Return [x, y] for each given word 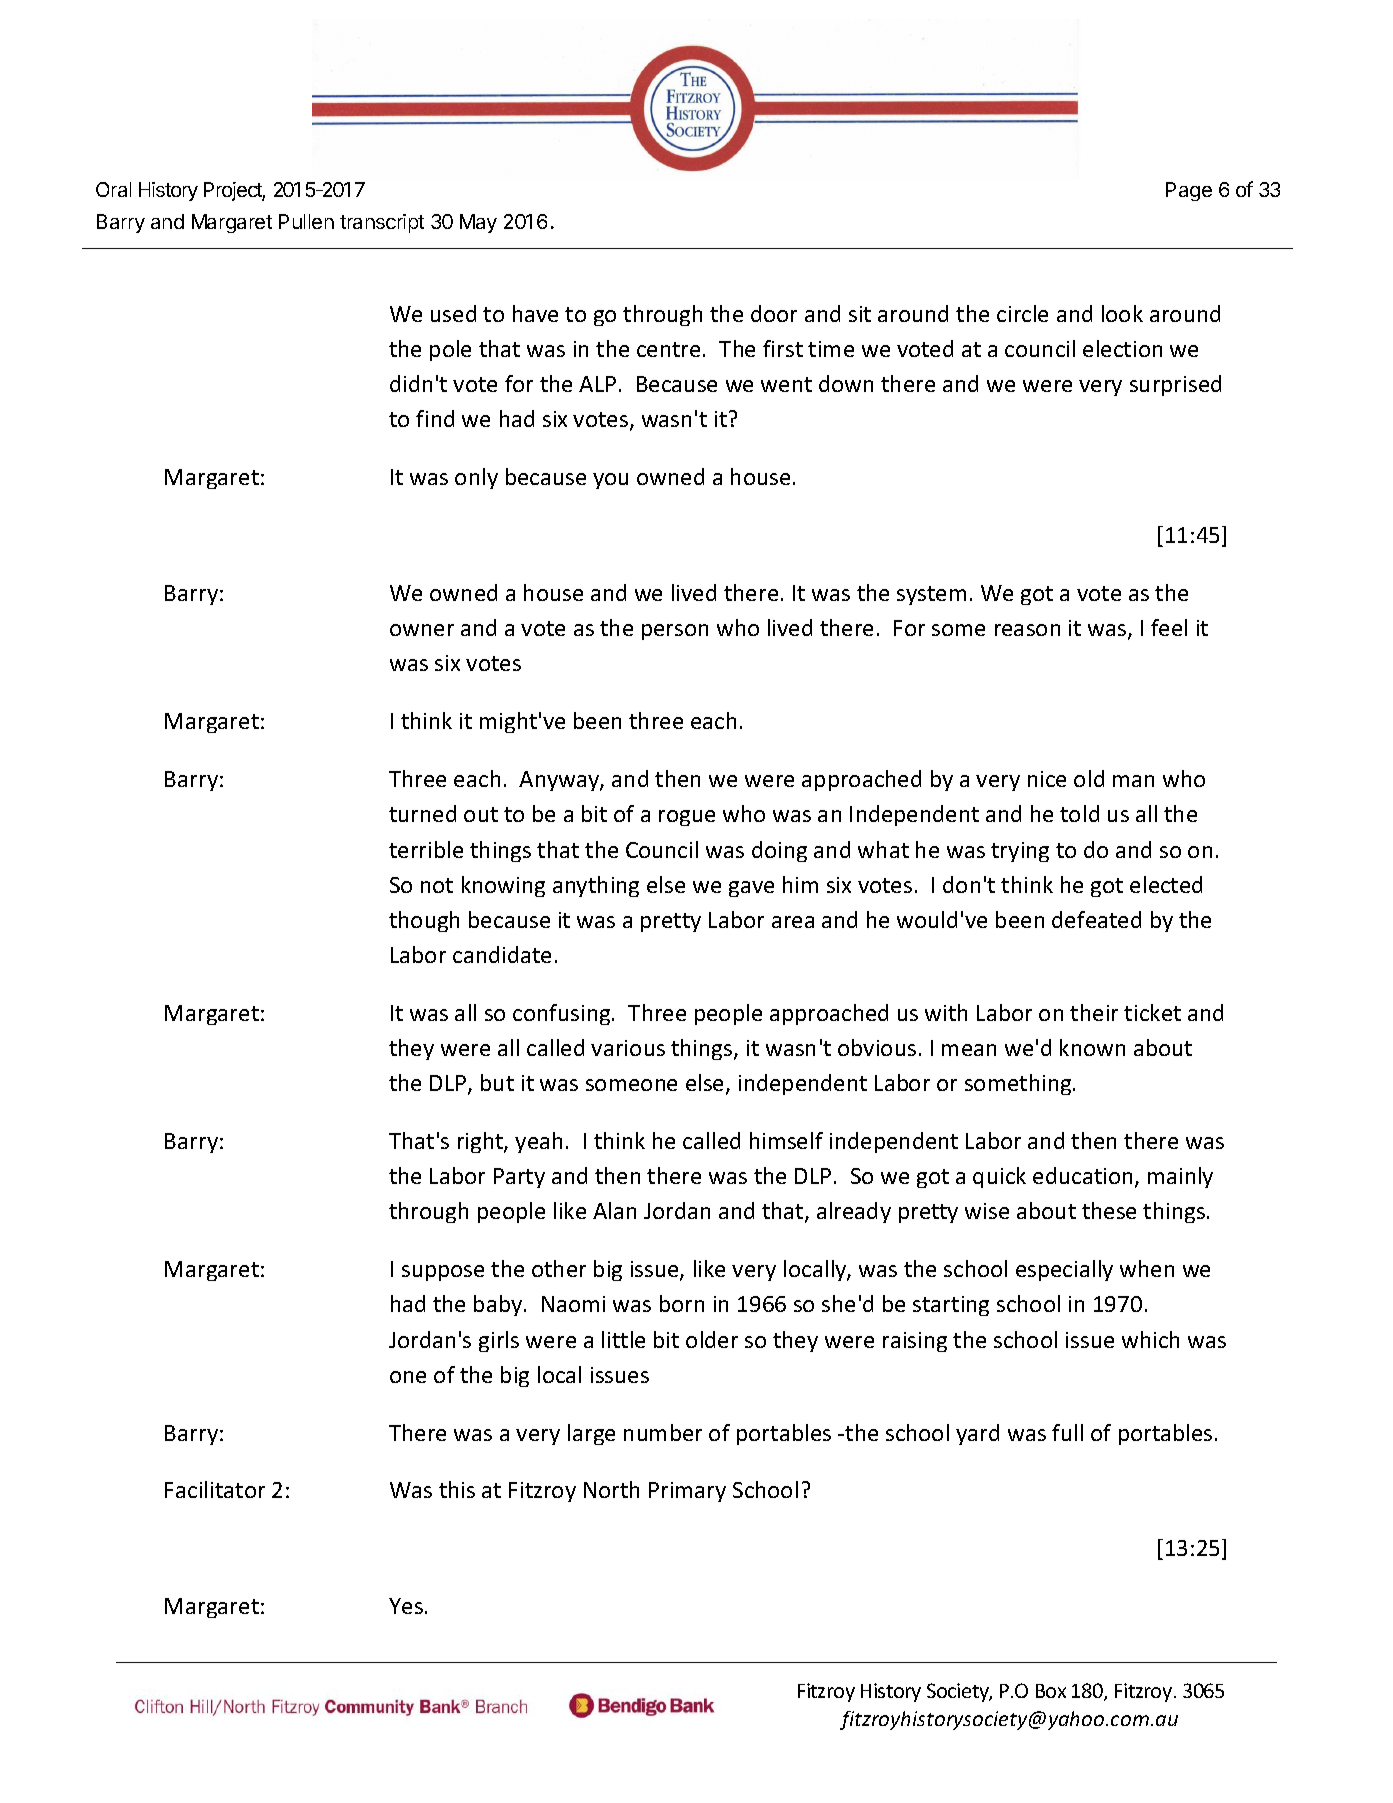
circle [1022, 313]
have [535, 313]
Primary [687, 1492]
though [424, 921]
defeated [1096, 919]
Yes [406, 1606]
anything [596, 886]
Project [234, 191]
